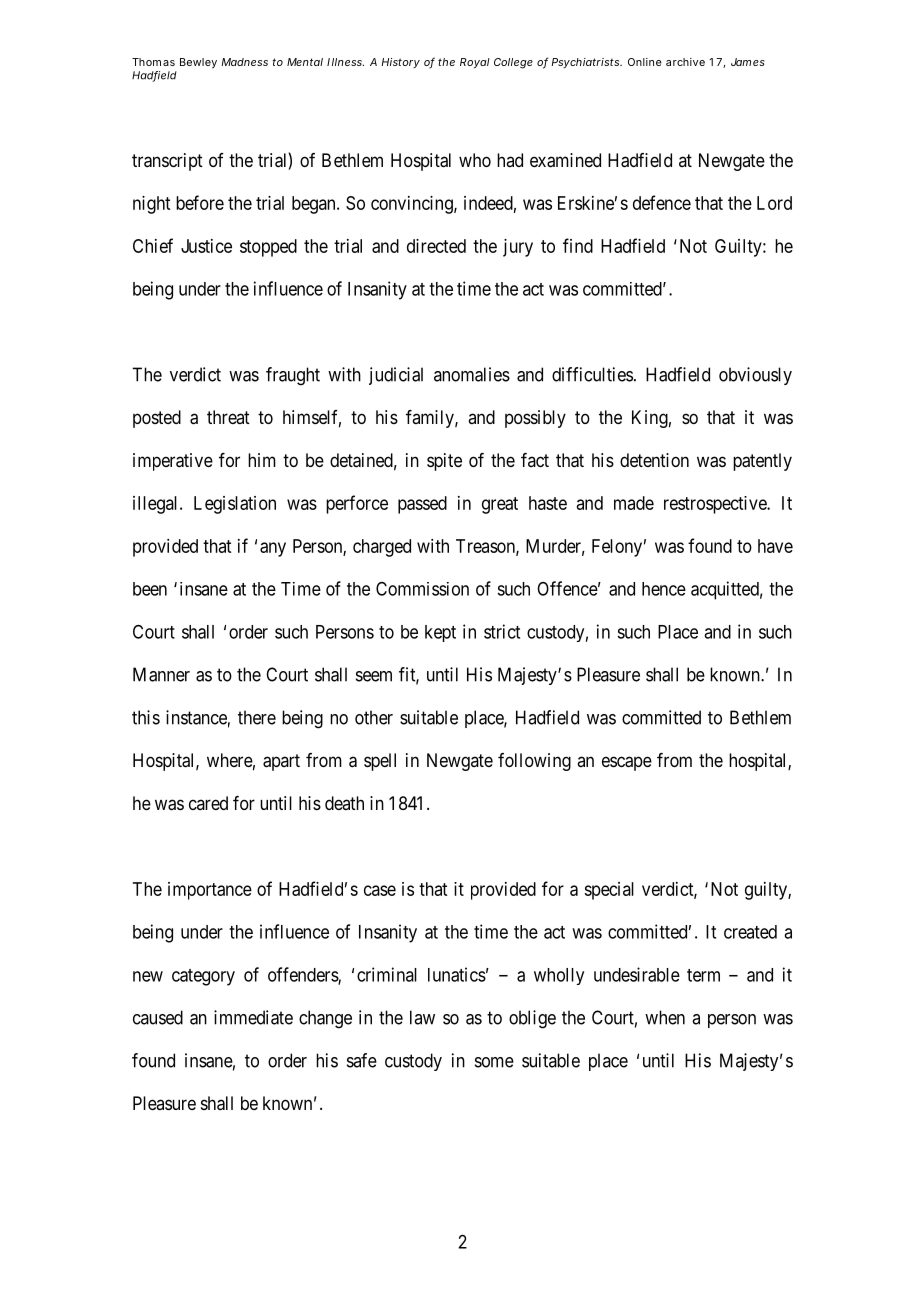 Image resolution: width=924 pixels, height=1308 pixels. I want to click on Royal, so click(475, 63).
